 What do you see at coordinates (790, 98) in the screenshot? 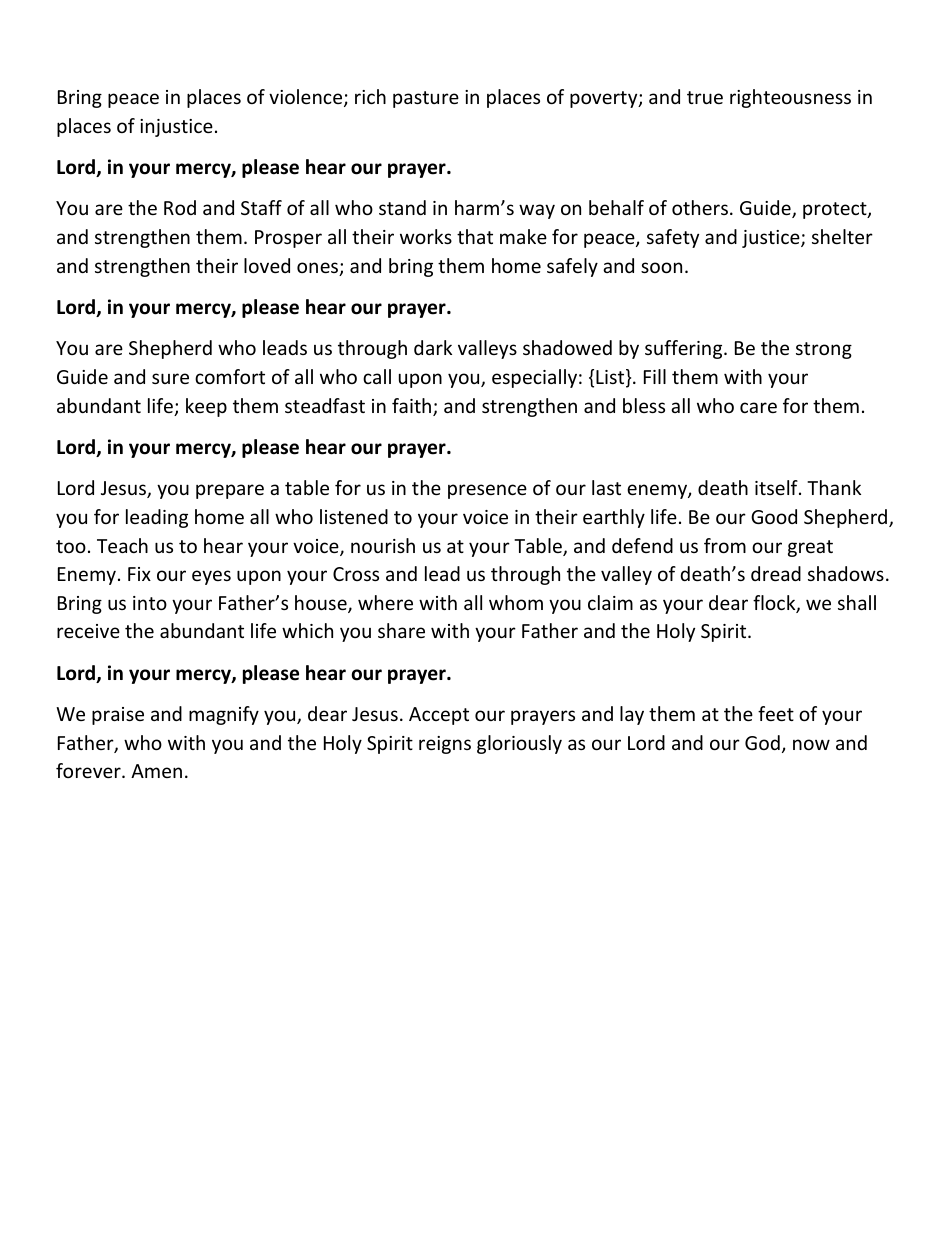
I see `righteousness` at bounding box center [790, 98].
